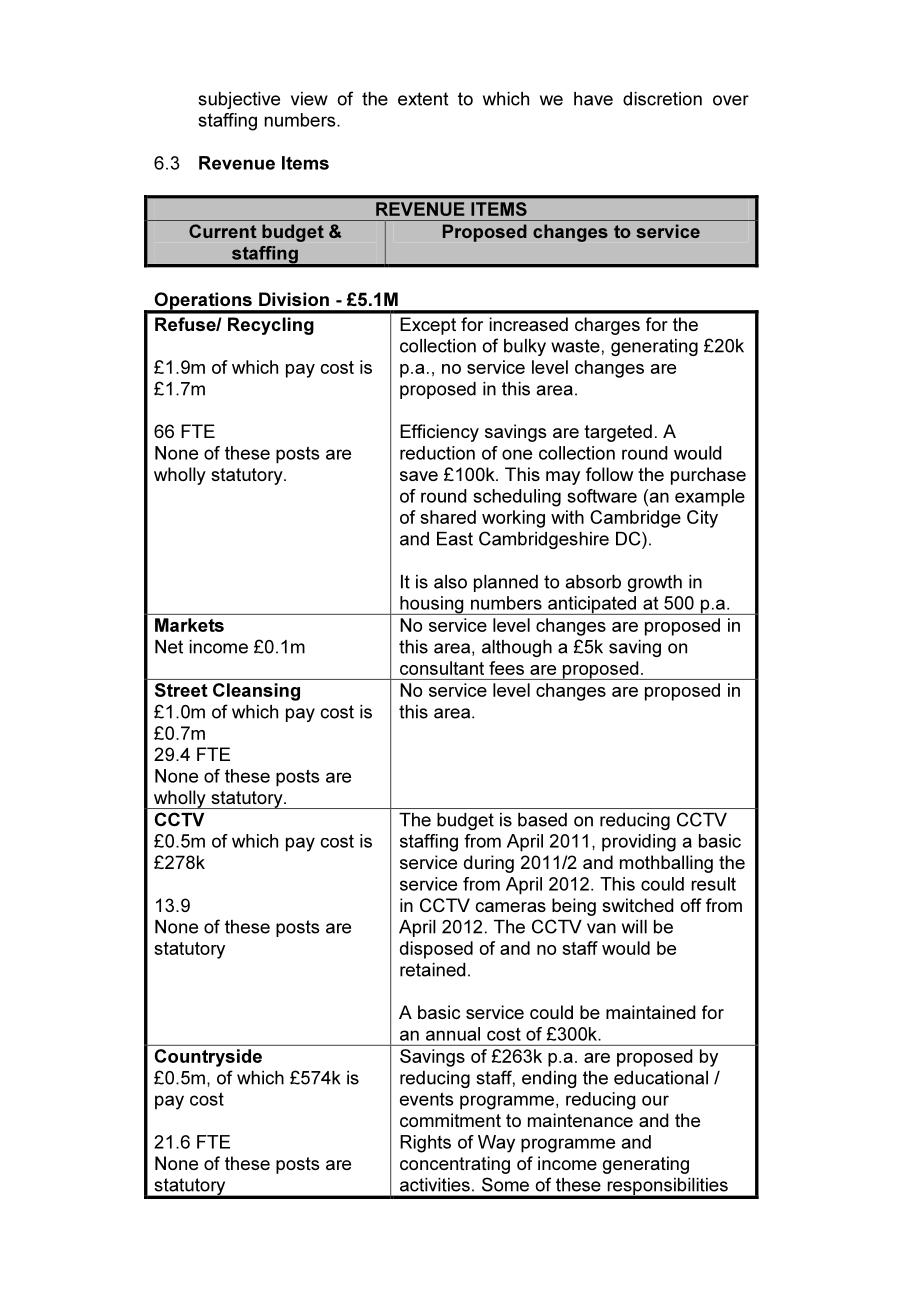 This screenshot has height=1308, width=924. Describe the element at coordinates (437, 453) in the screenshot. I see `reduction` at that location.
